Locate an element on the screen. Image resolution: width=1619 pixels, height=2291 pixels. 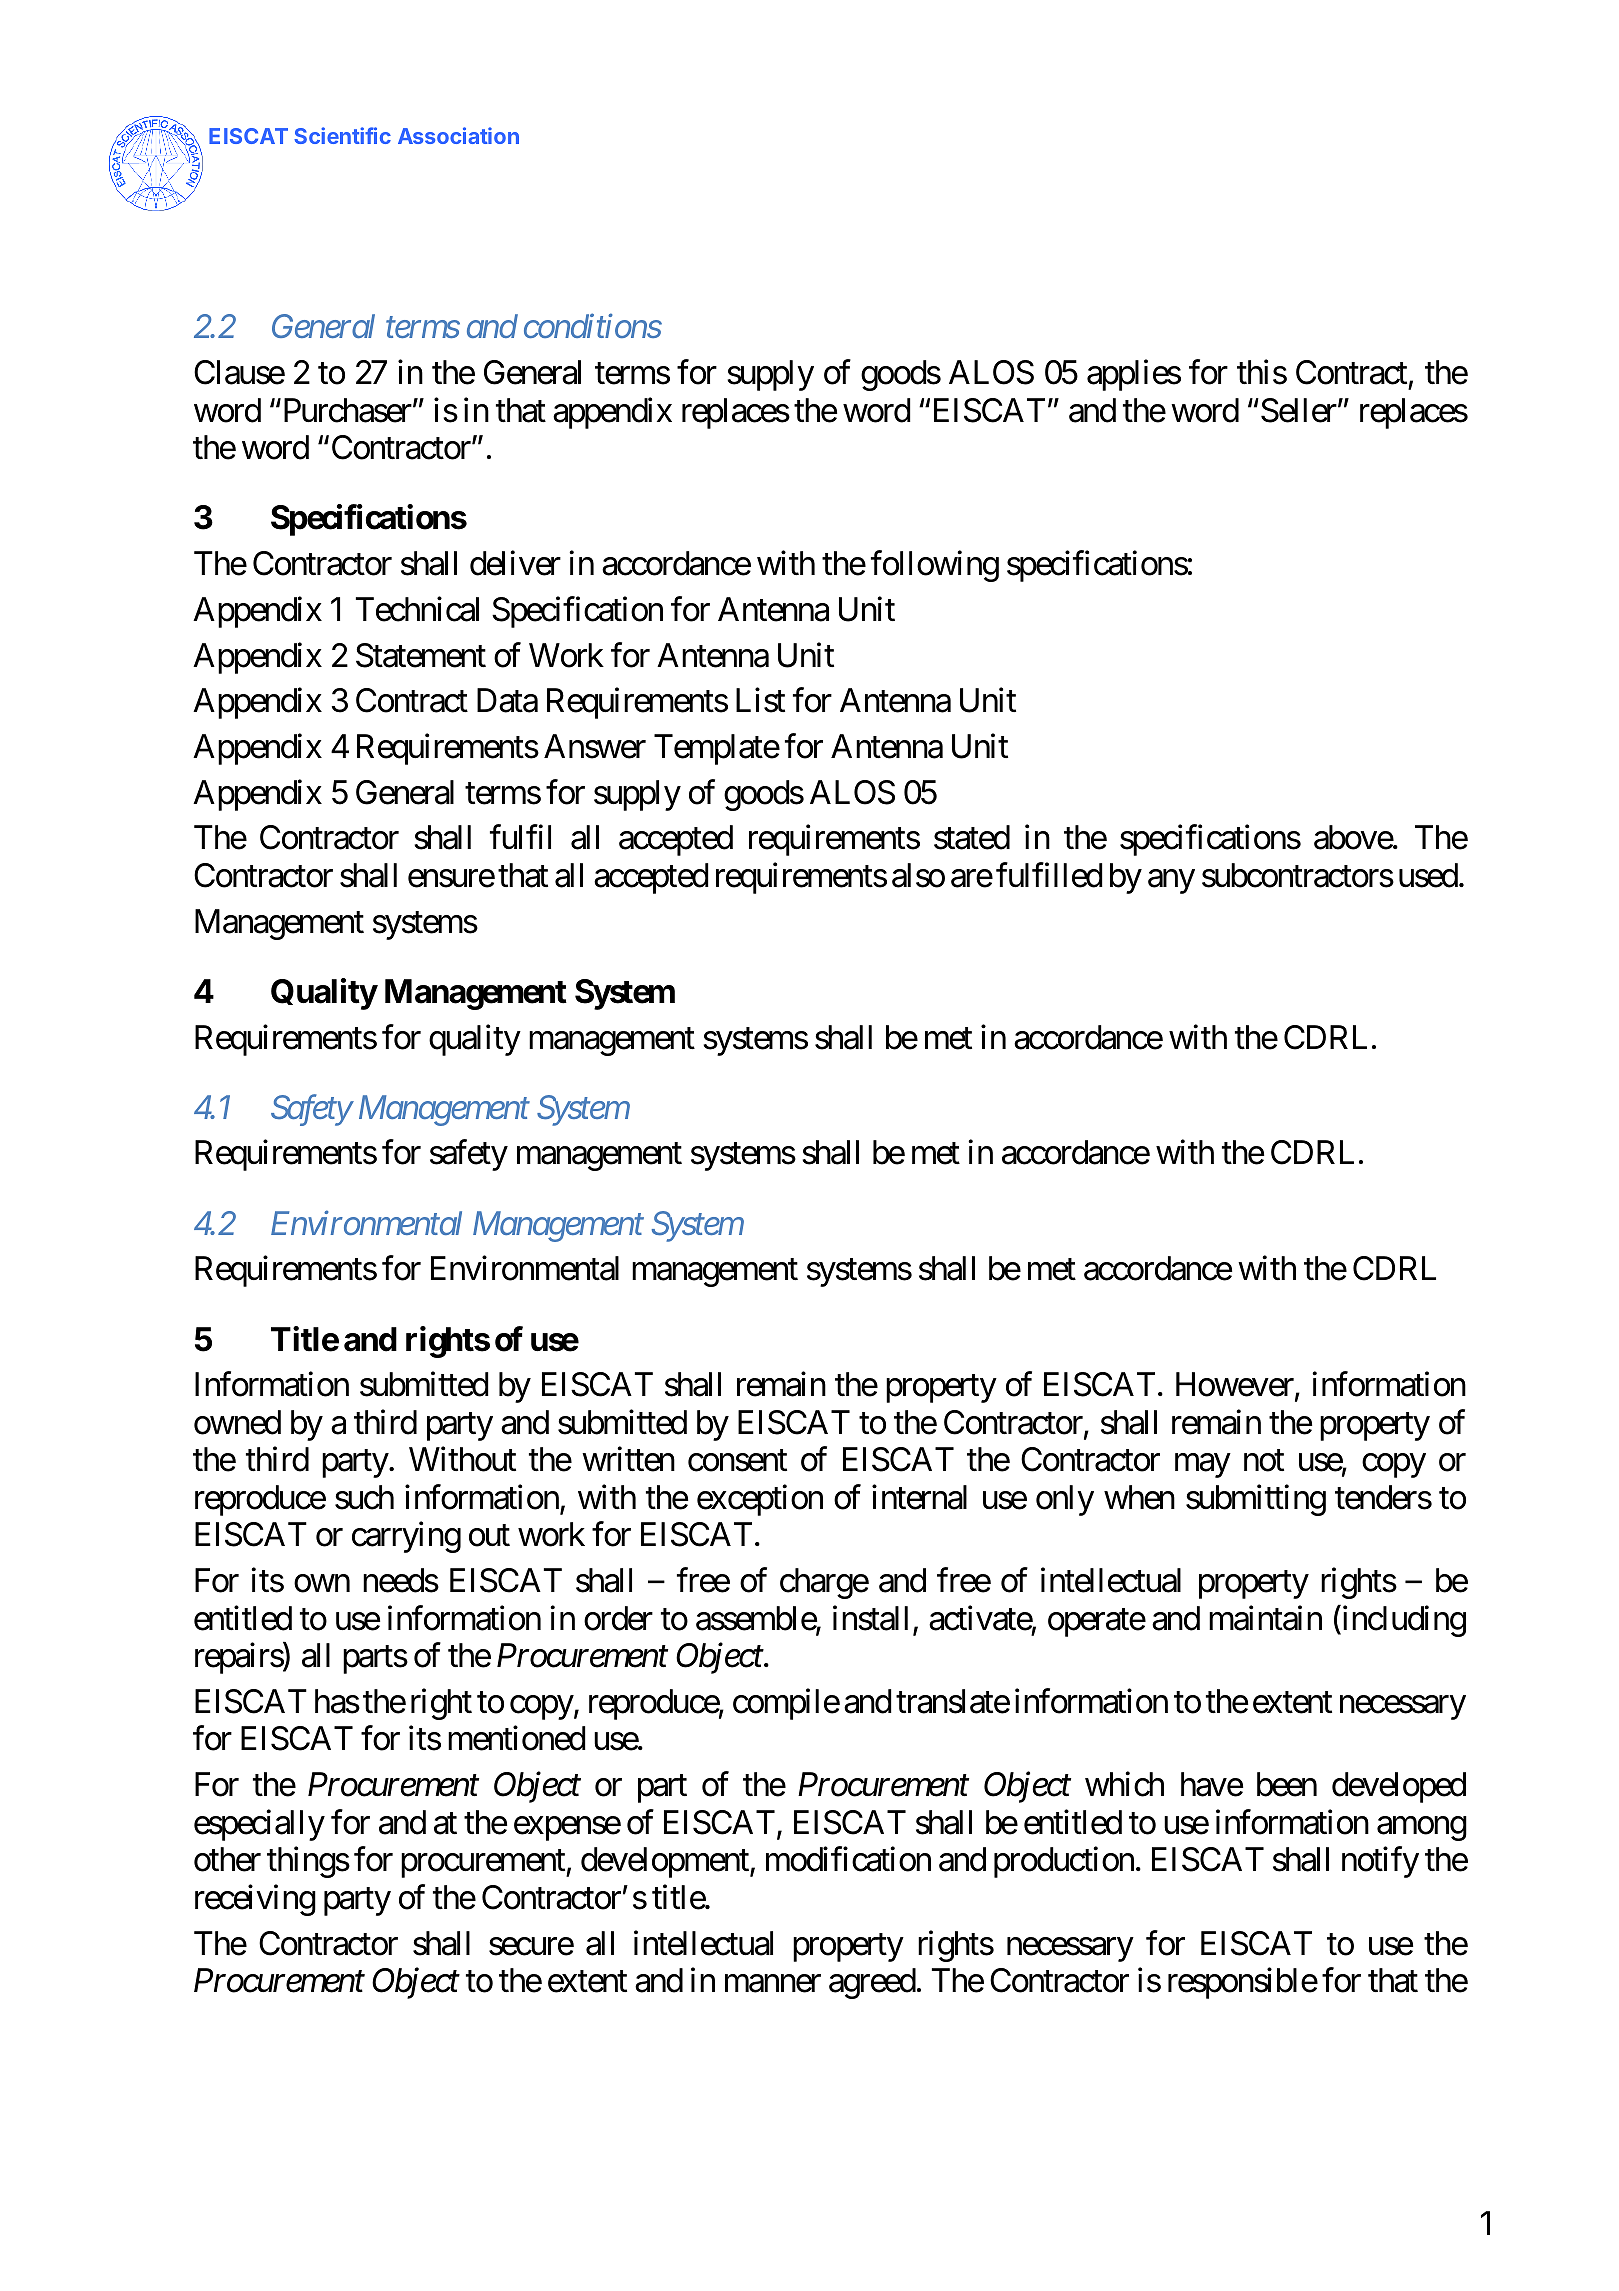
Data is located at coordinates (507, 701).
